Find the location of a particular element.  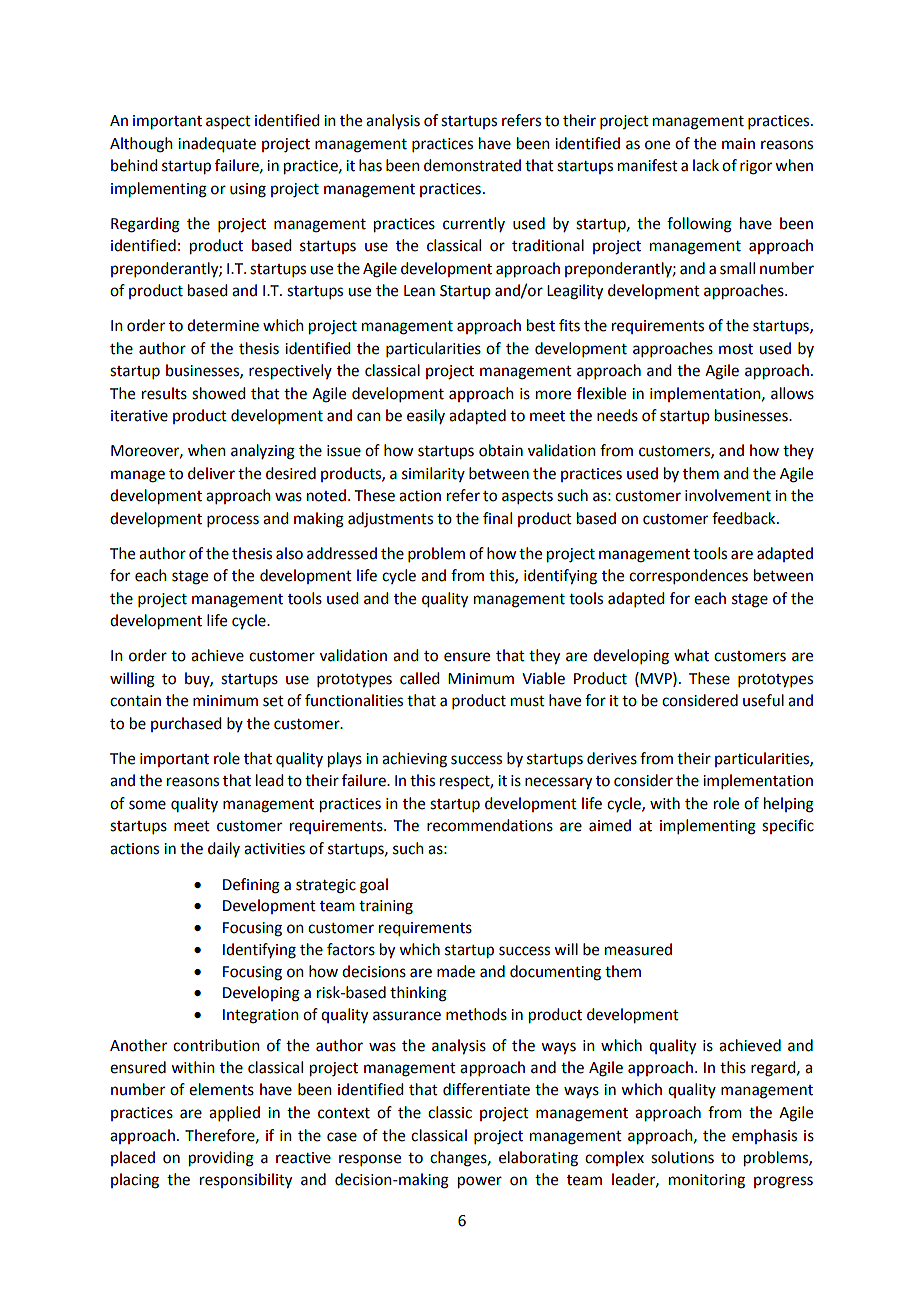

process is located at coordinates (233, 521).
